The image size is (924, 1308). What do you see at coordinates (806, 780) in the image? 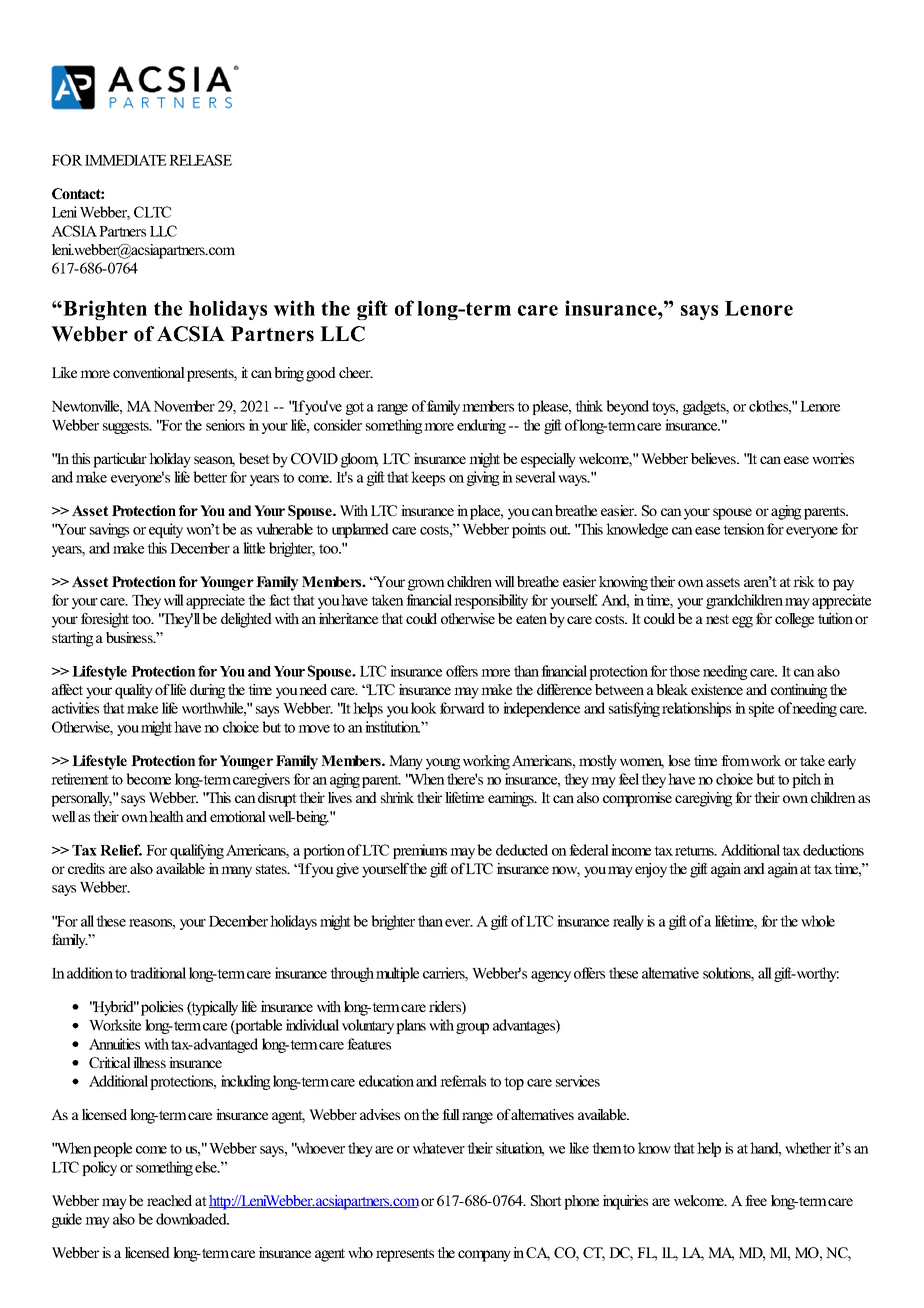
I see `pitch` at bounding box center [806, 780].
